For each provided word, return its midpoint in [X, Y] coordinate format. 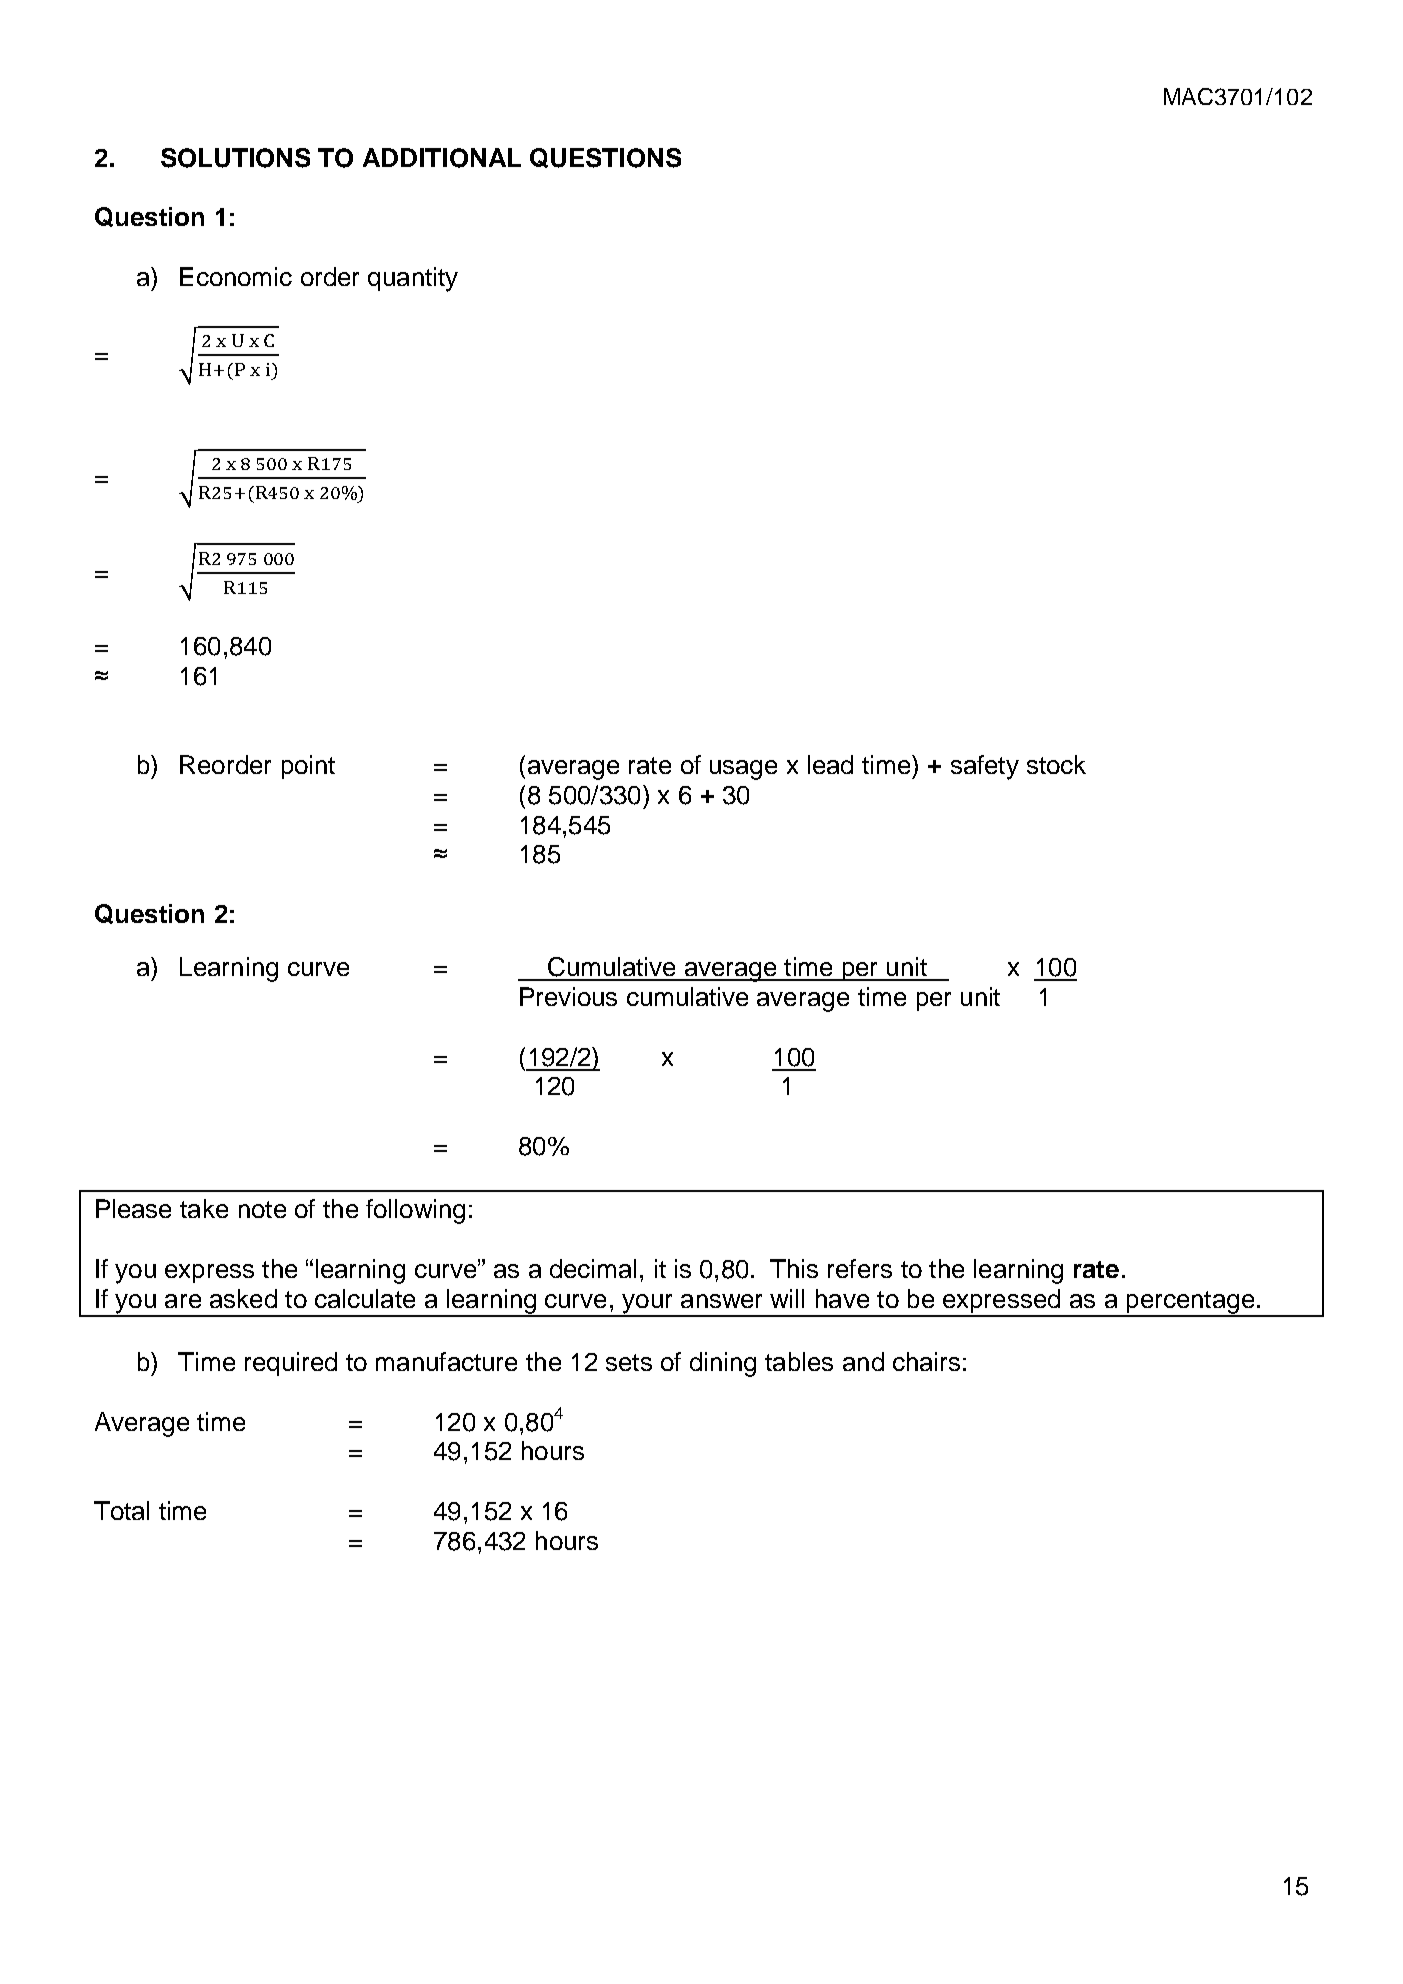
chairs [926, 1361]
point [308, 767]
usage [743, 770]
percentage [1190, 1303]
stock [1056, 764]
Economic [236, 276]
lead [830, 764]
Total [121, 1510]
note [262, 1209]
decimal [593, 1268]
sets [629, 1362]
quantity [413, 279]
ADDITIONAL [442, 158]
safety [985, 767]
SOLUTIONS [235, 158]
